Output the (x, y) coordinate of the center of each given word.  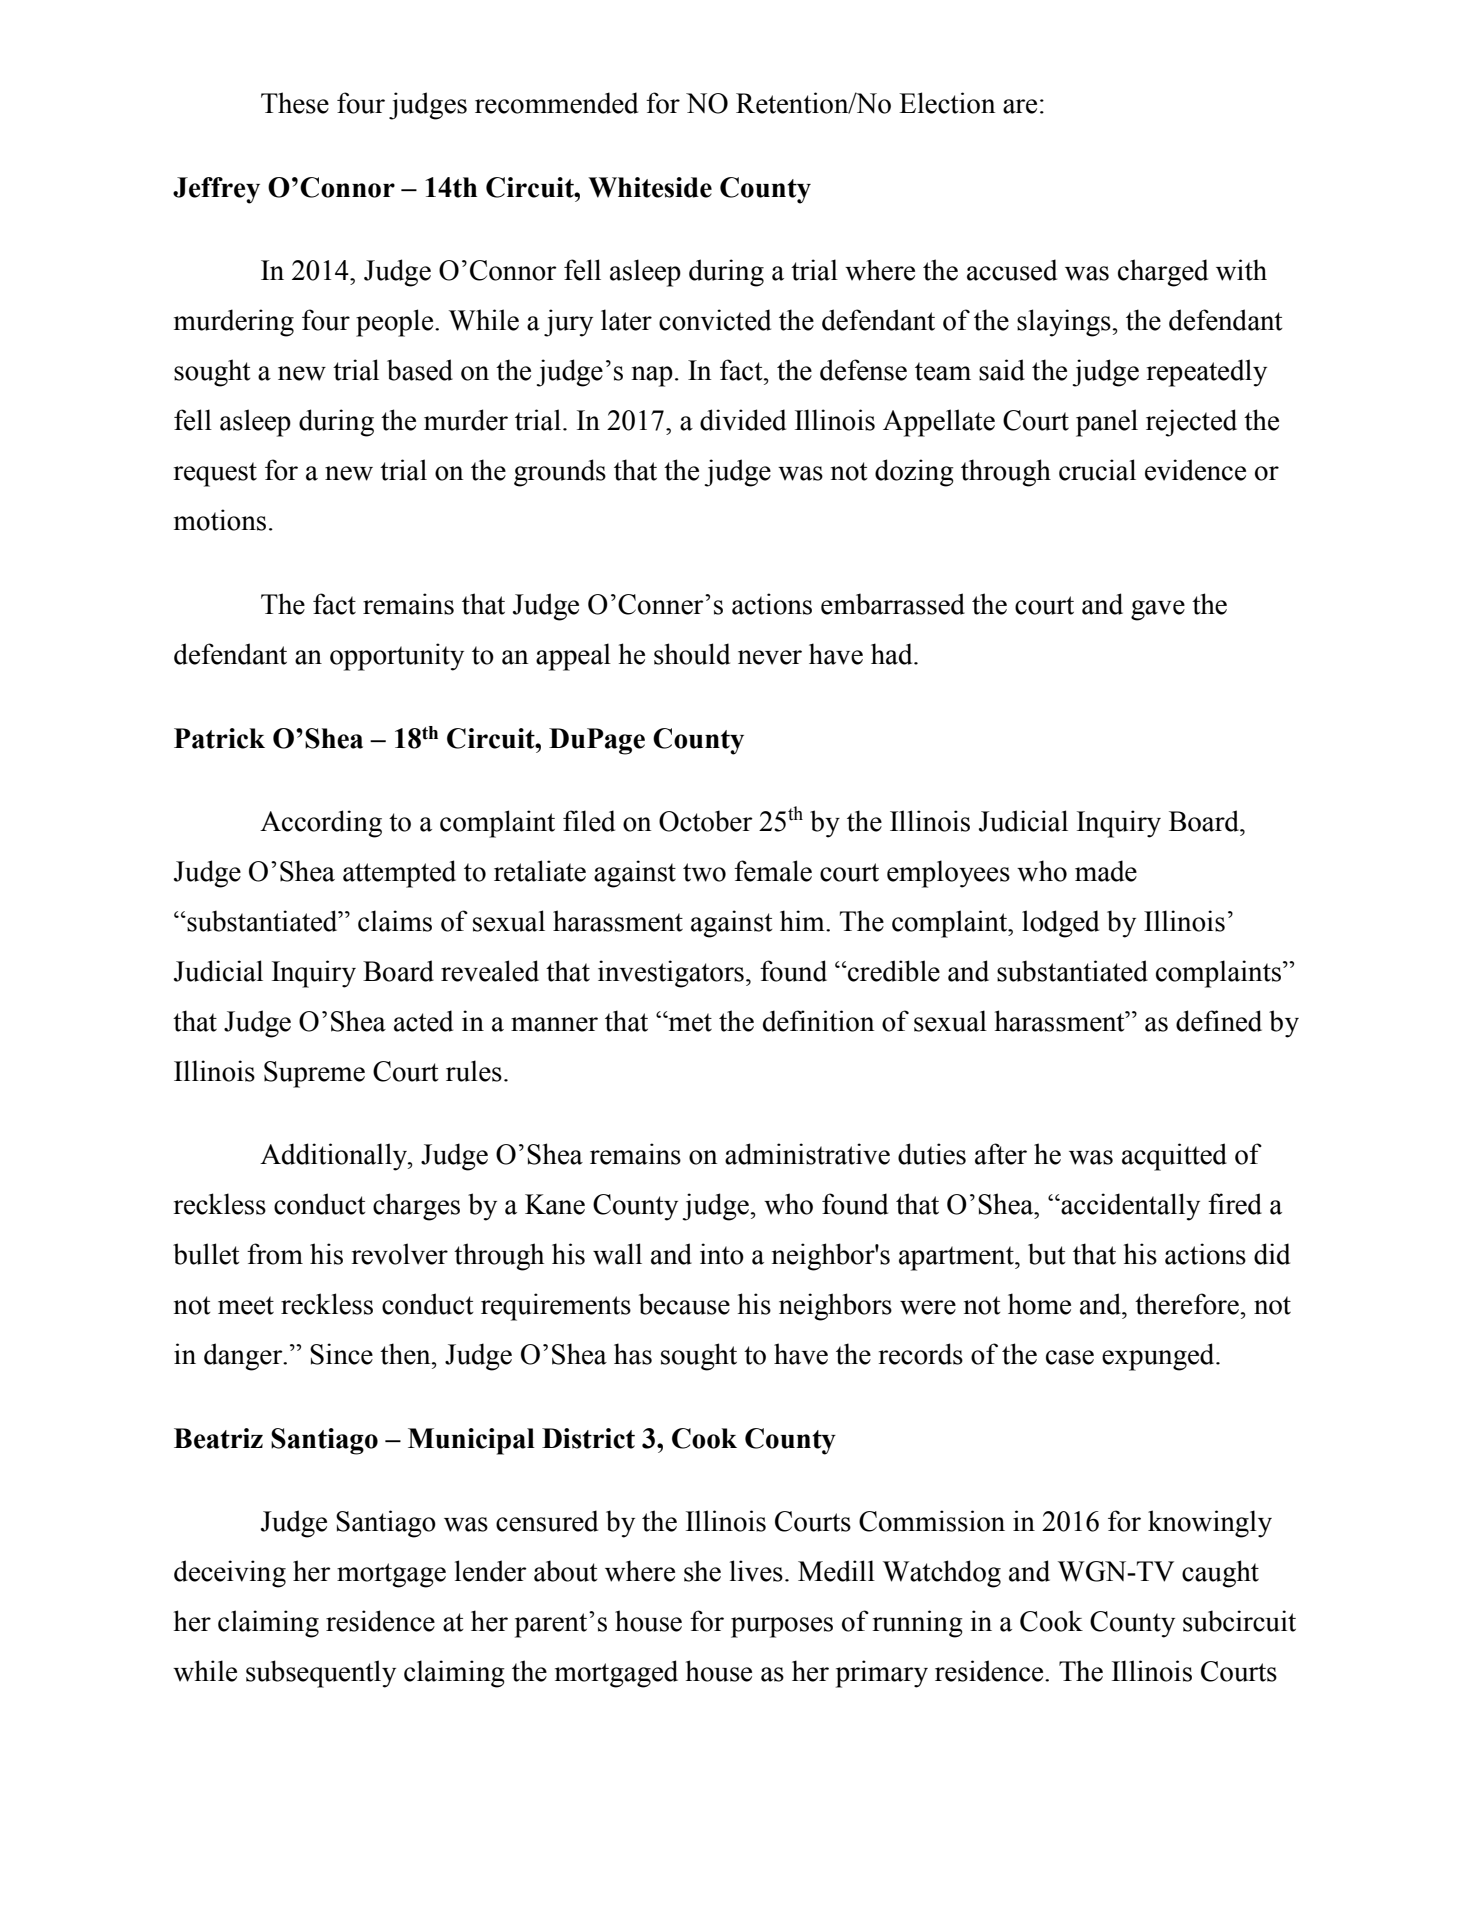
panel (1107, 423)
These (295, 103)
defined (1219, 1021)
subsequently (321, 1674)
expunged (1159, 1357)
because (684, 1304)
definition (818, 1021)
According (321, 824)
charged (1163, 273)
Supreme (314, 1074)
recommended (556, 103)
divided (743, 420)
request (215, 474)
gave (1158, 610)
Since (341, 1354)
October (706, 821)
